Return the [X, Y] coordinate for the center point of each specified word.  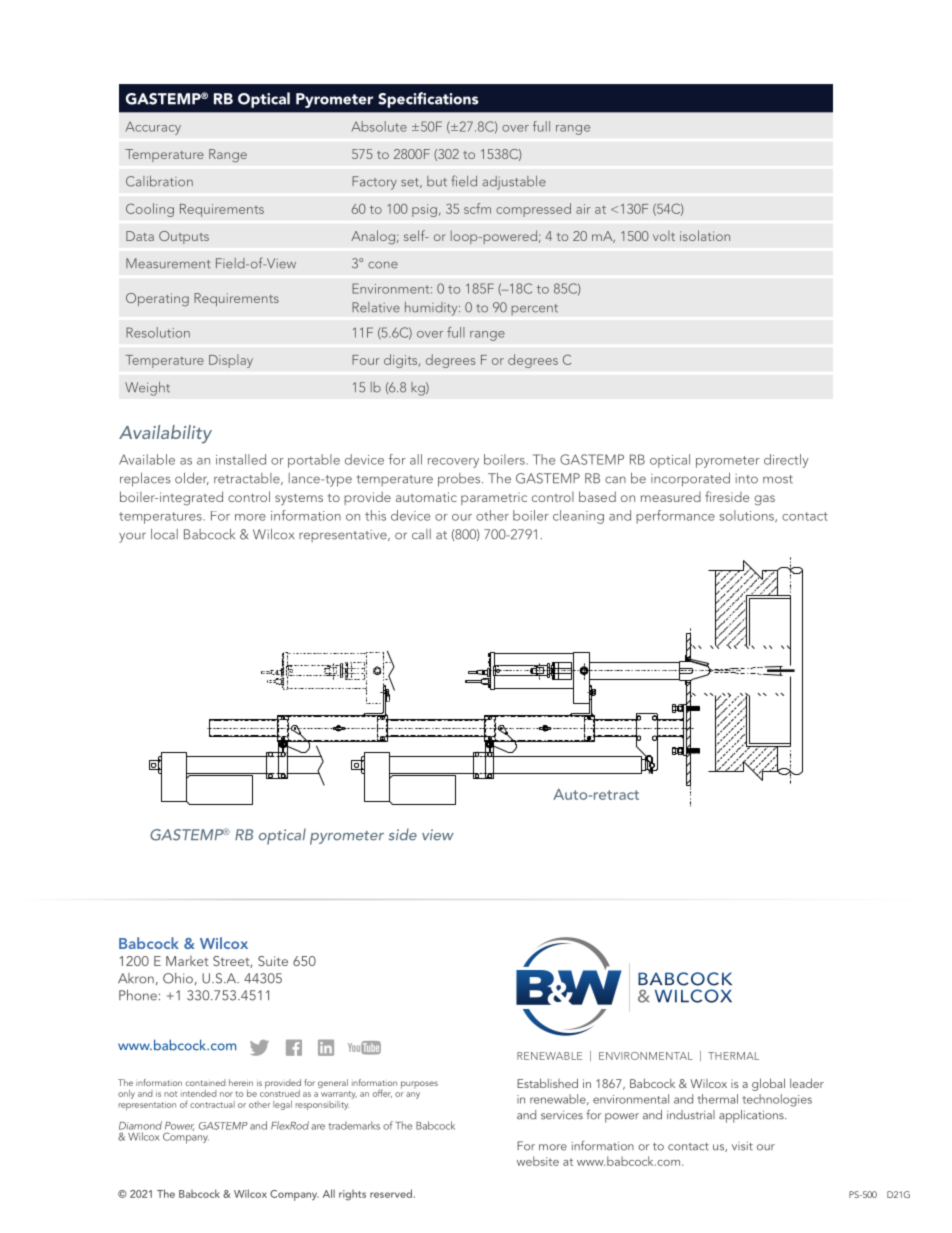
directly [786, 461]
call [421, 534]
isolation [705, 235]
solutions [747, 516]
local [164, 534]
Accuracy [153, 128]
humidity [432, 308]
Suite [273, 961]
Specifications [428, 100]
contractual [212, 1104]
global [768, 1084]
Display [231, 361]
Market [187, 960]
